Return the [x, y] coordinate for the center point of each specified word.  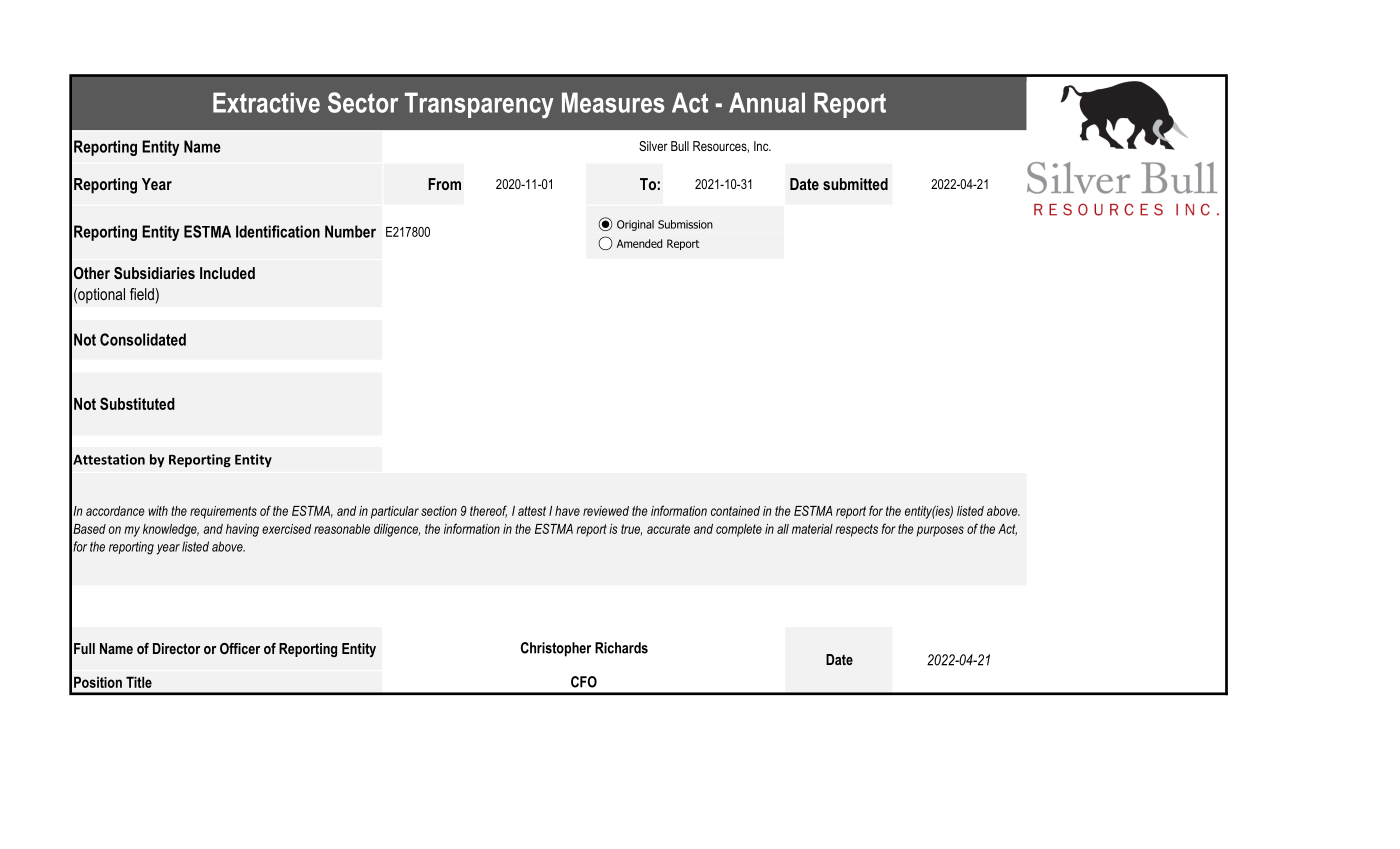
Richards [621, 648]
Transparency [479, 105]
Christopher [556, 649]
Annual [767, 102]
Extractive [266, 102]
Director [176, 648]
